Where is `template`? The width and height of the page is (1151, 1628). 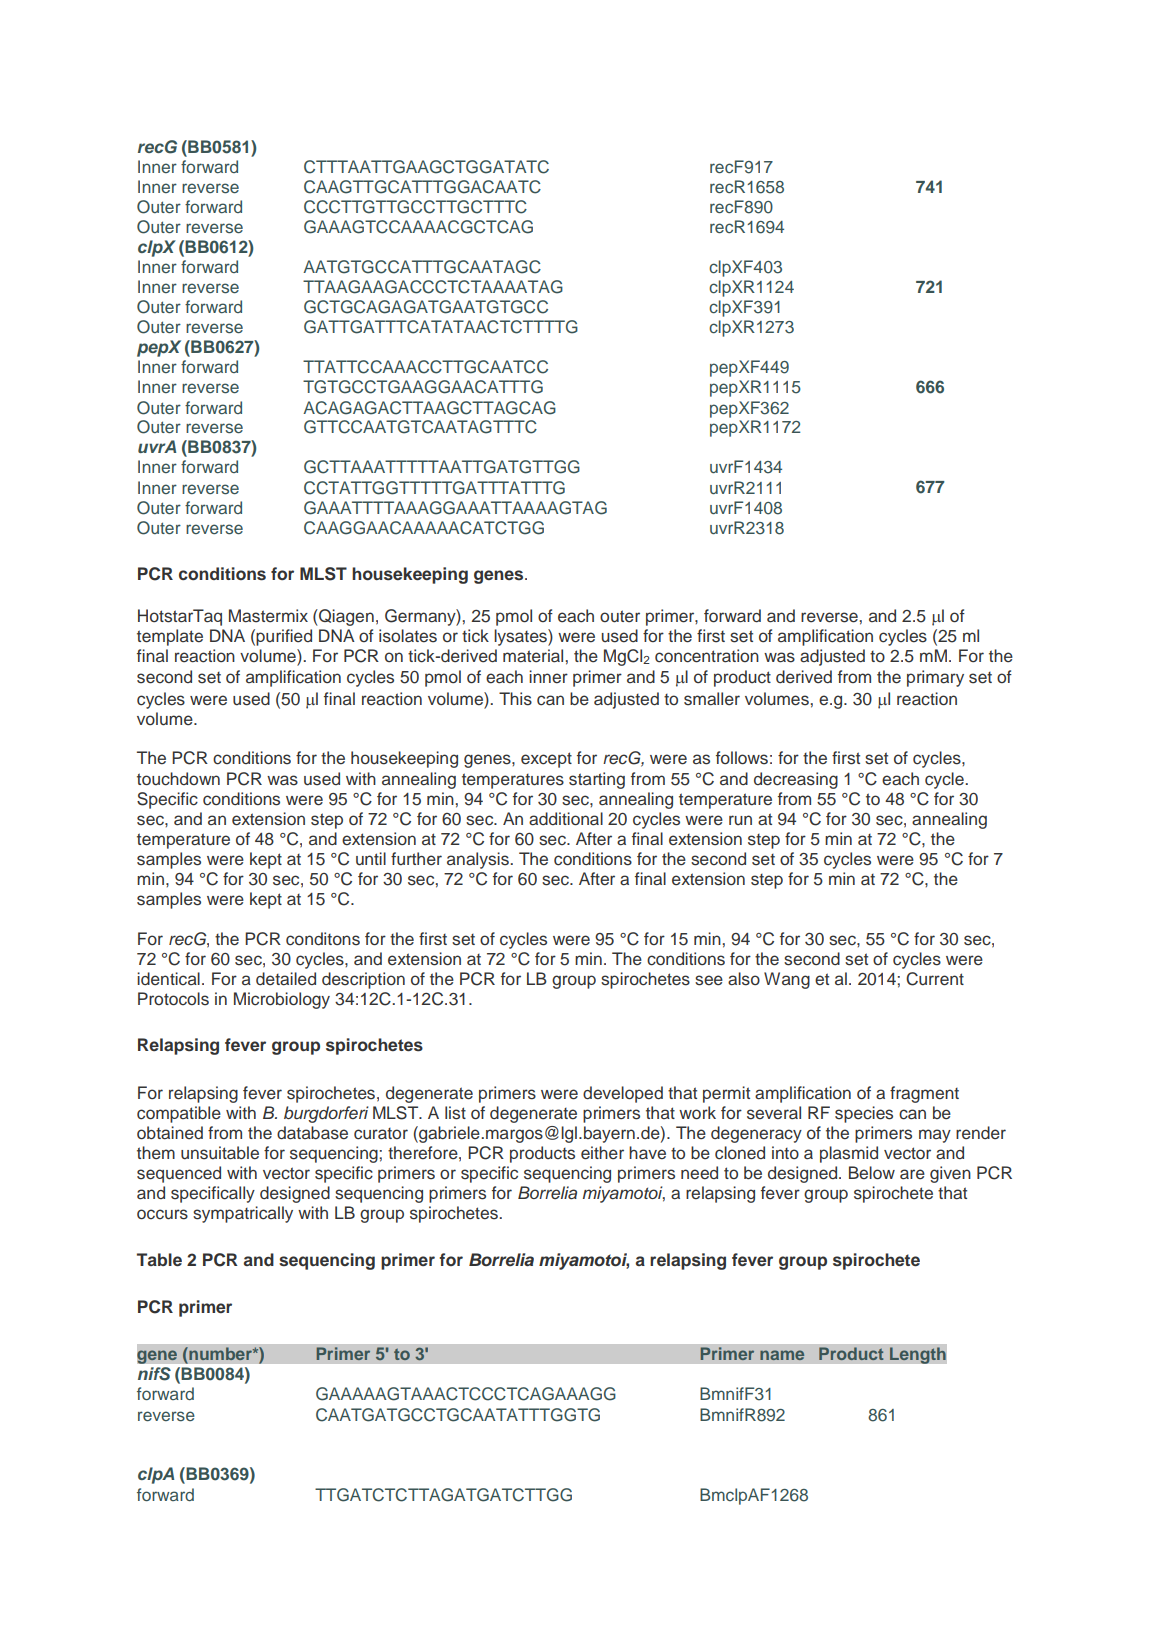 template is located at coordinates (170, 637).
